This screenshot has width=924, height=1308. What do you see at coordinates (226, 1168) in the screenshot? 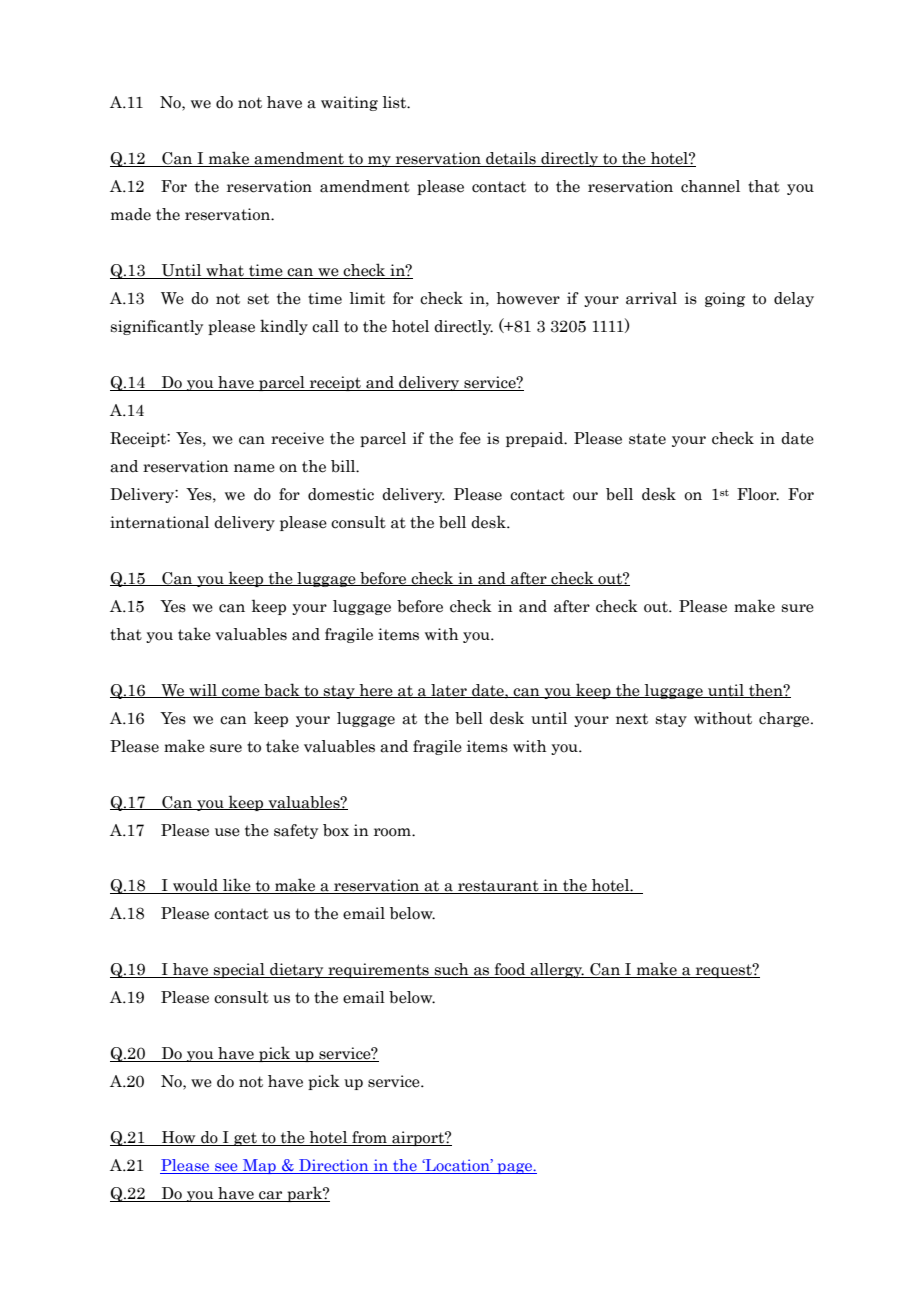
I see `see` at bounding box center [226, 1168].
